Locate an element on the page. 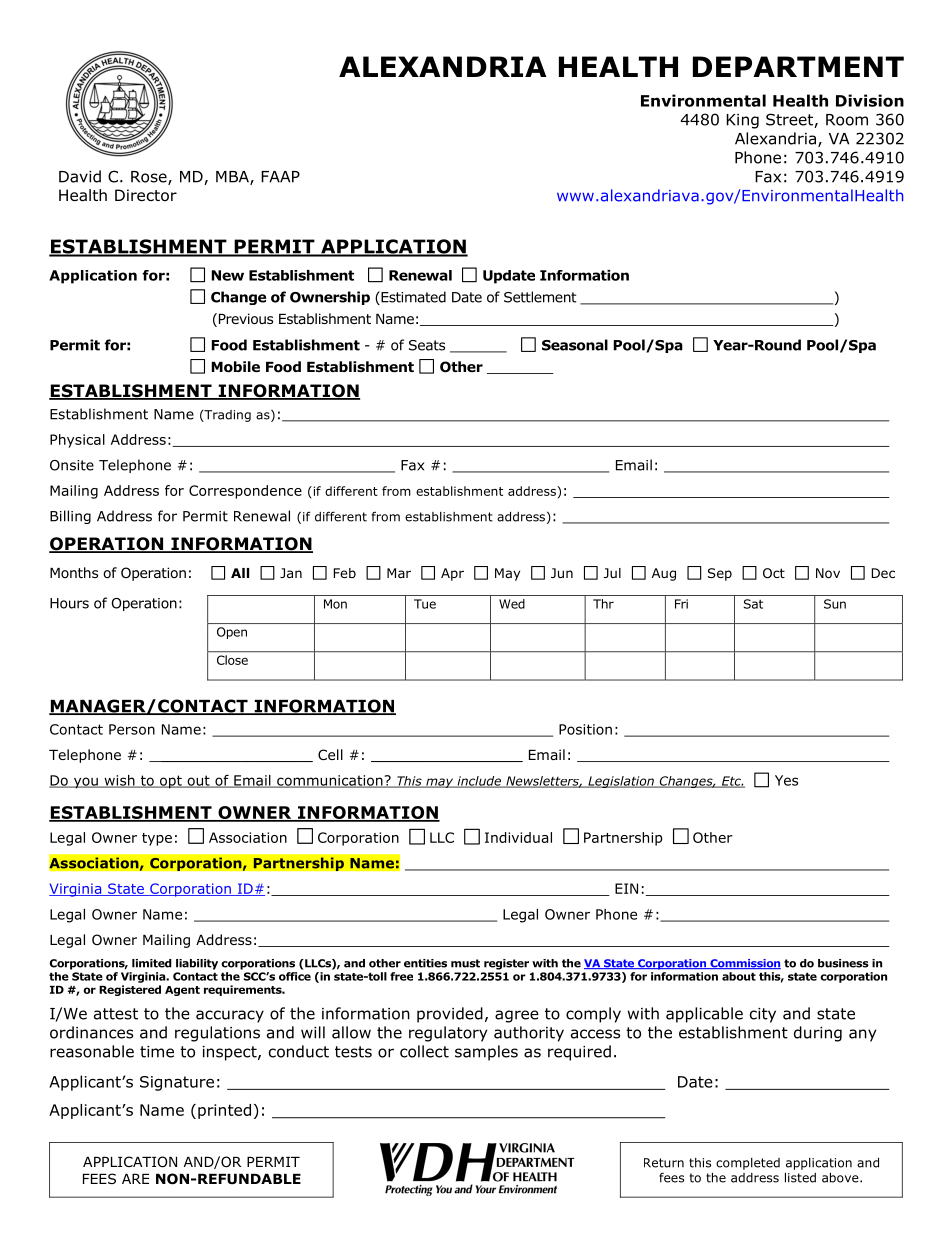  type is located at coordinates (157, 839).
